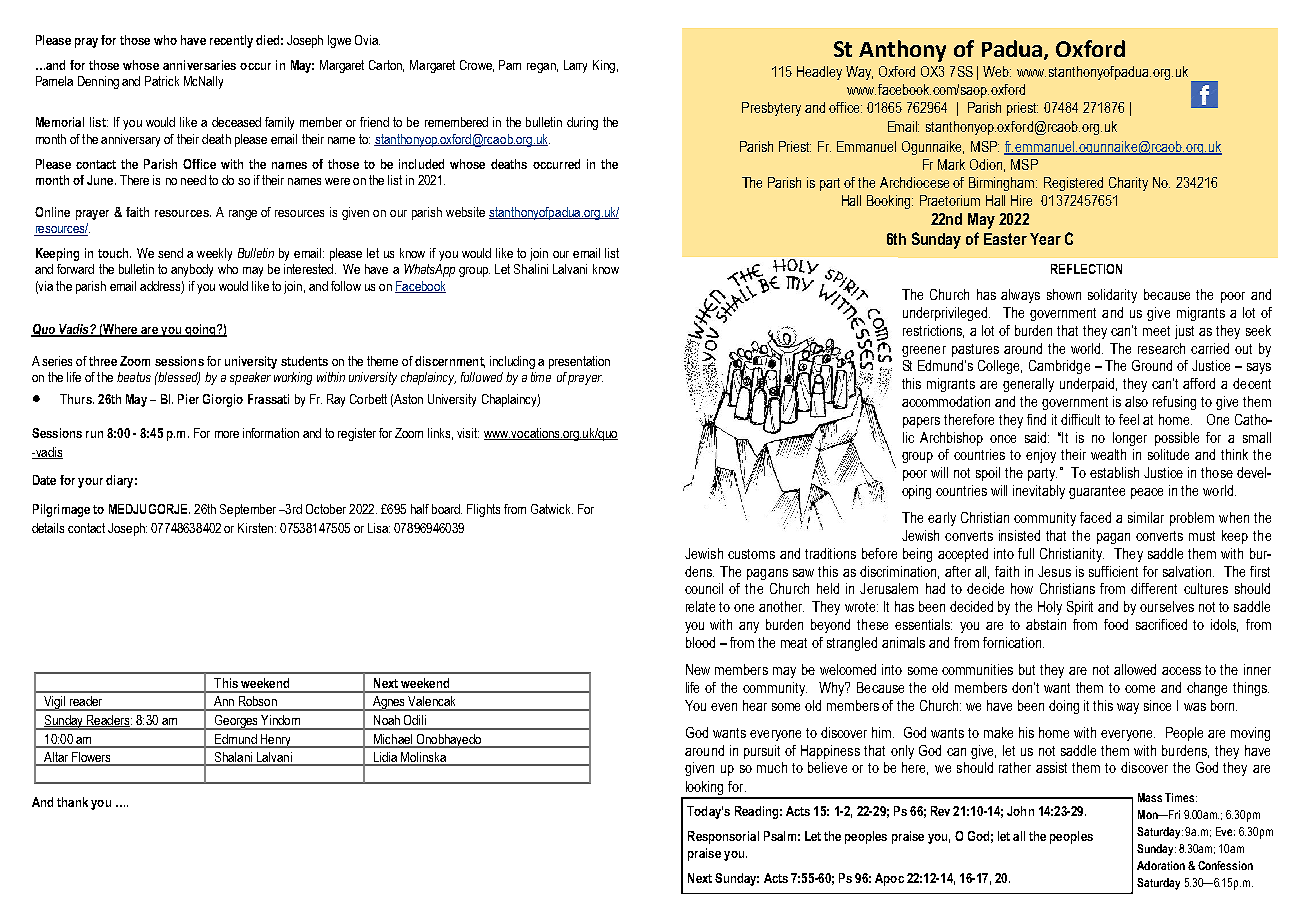  Describe the element at coordinates (704, 588) in the document. I see `council` at that location.
